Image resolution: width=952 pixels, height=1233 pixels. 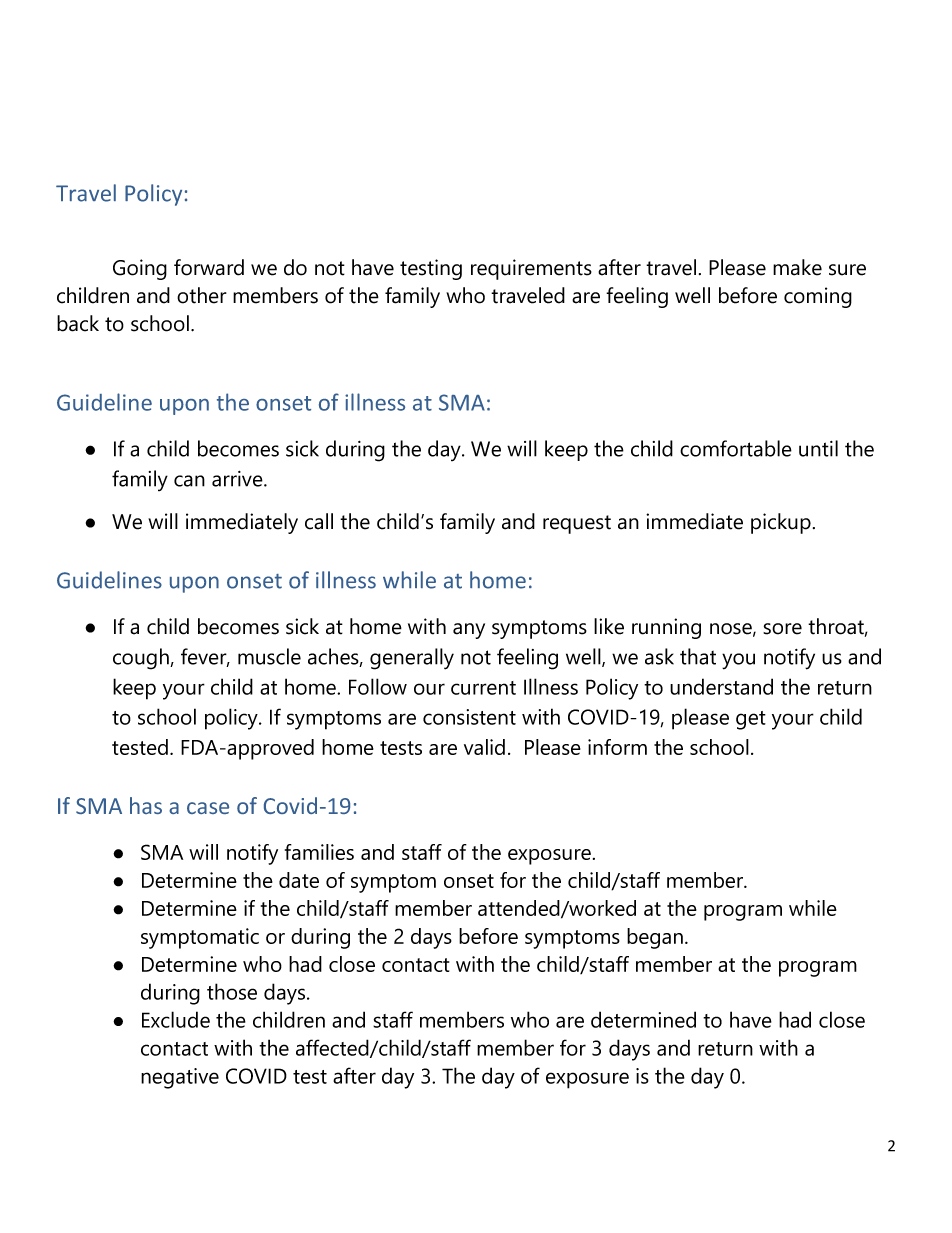 I want to click on can, so click(x=189, y=481).
